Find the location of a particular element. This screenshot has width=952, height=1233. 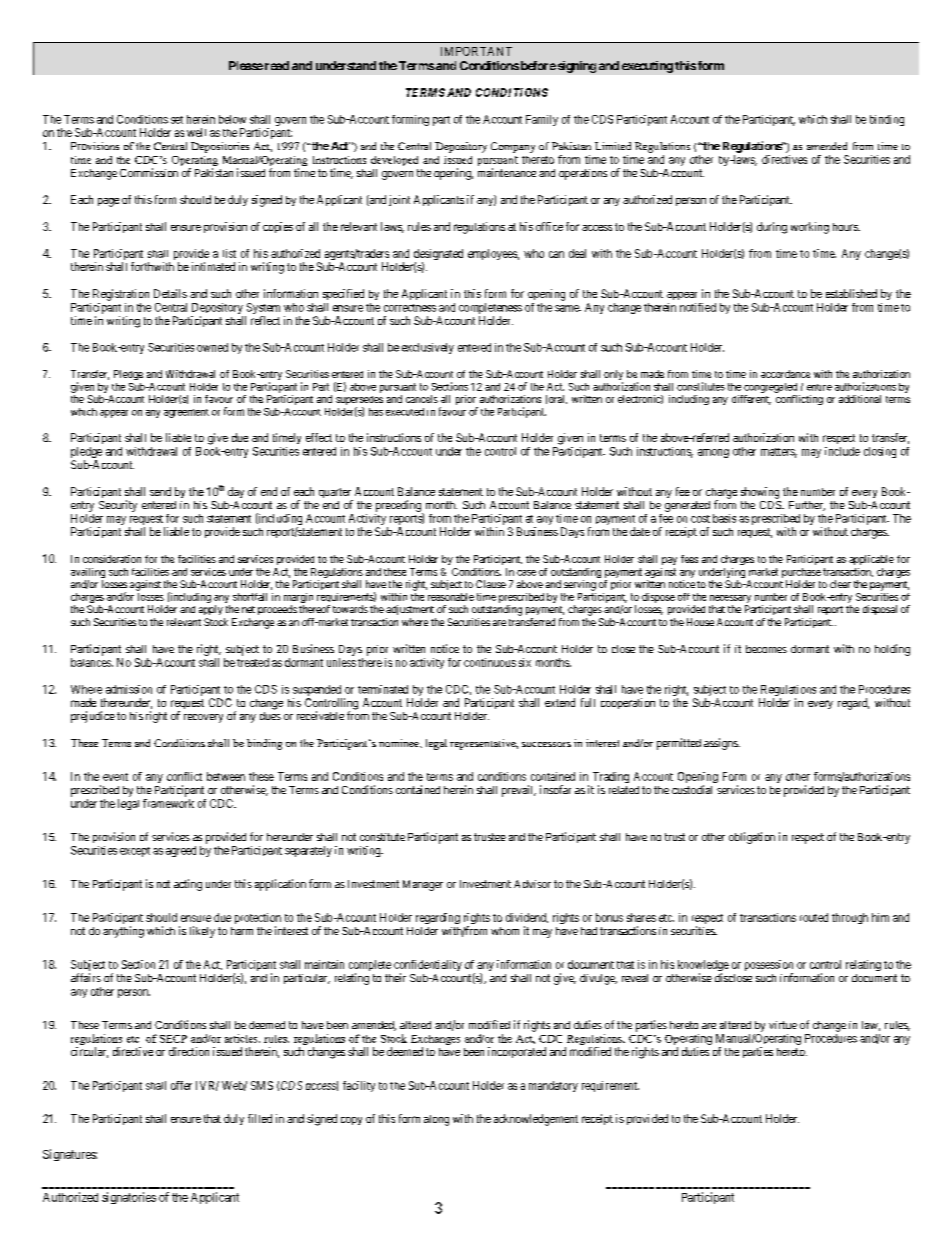

signatories is located at coordinates (129, 1198).
